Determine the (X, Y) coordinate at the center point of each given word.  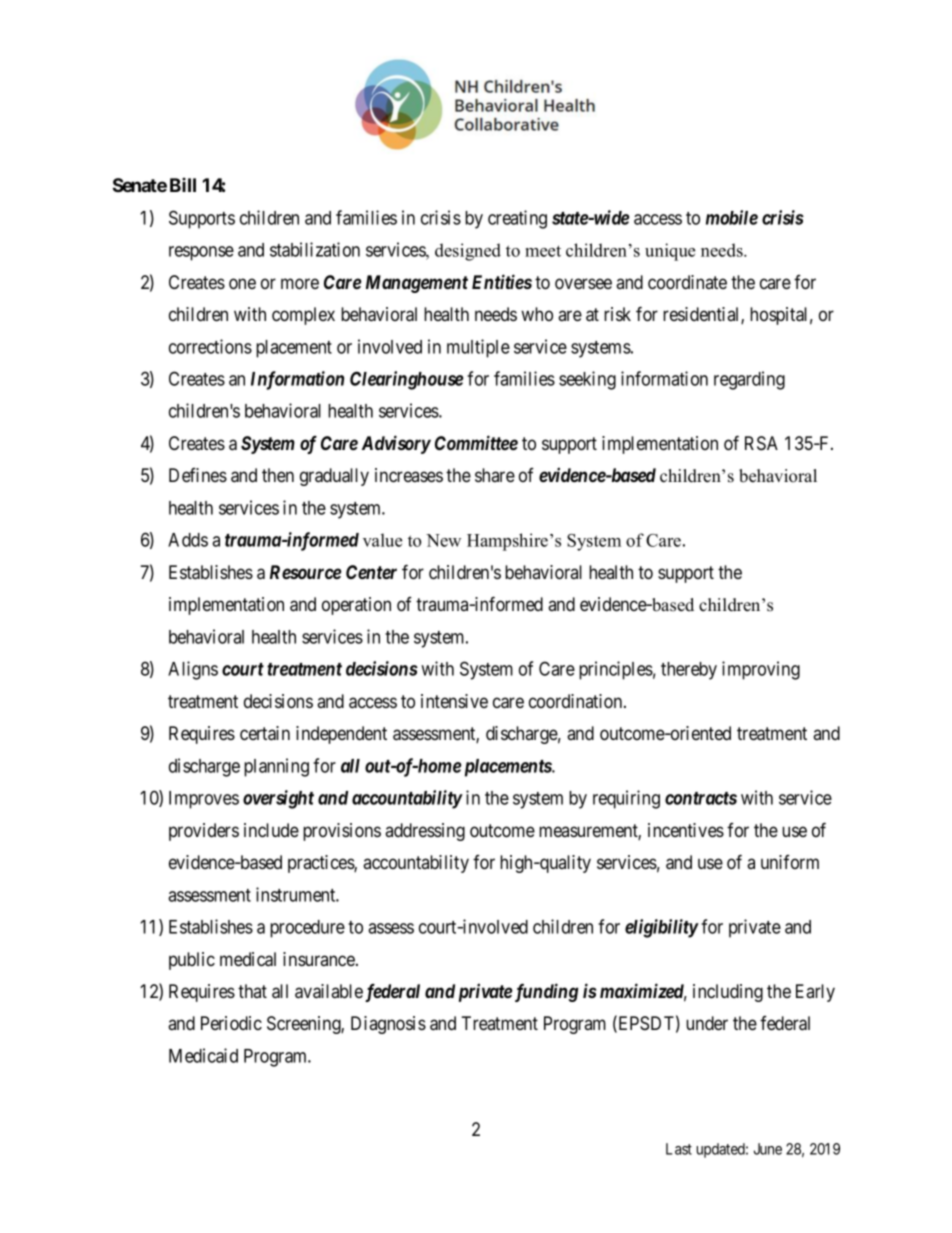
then (278, 475)
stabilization (315, 249)
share (495, 475)
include (271, 830)
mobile (732, 217)
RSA (761, 443)
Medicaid (203, 1055)
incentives (686, 830)
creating (517, 219)
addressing (425, 832)
